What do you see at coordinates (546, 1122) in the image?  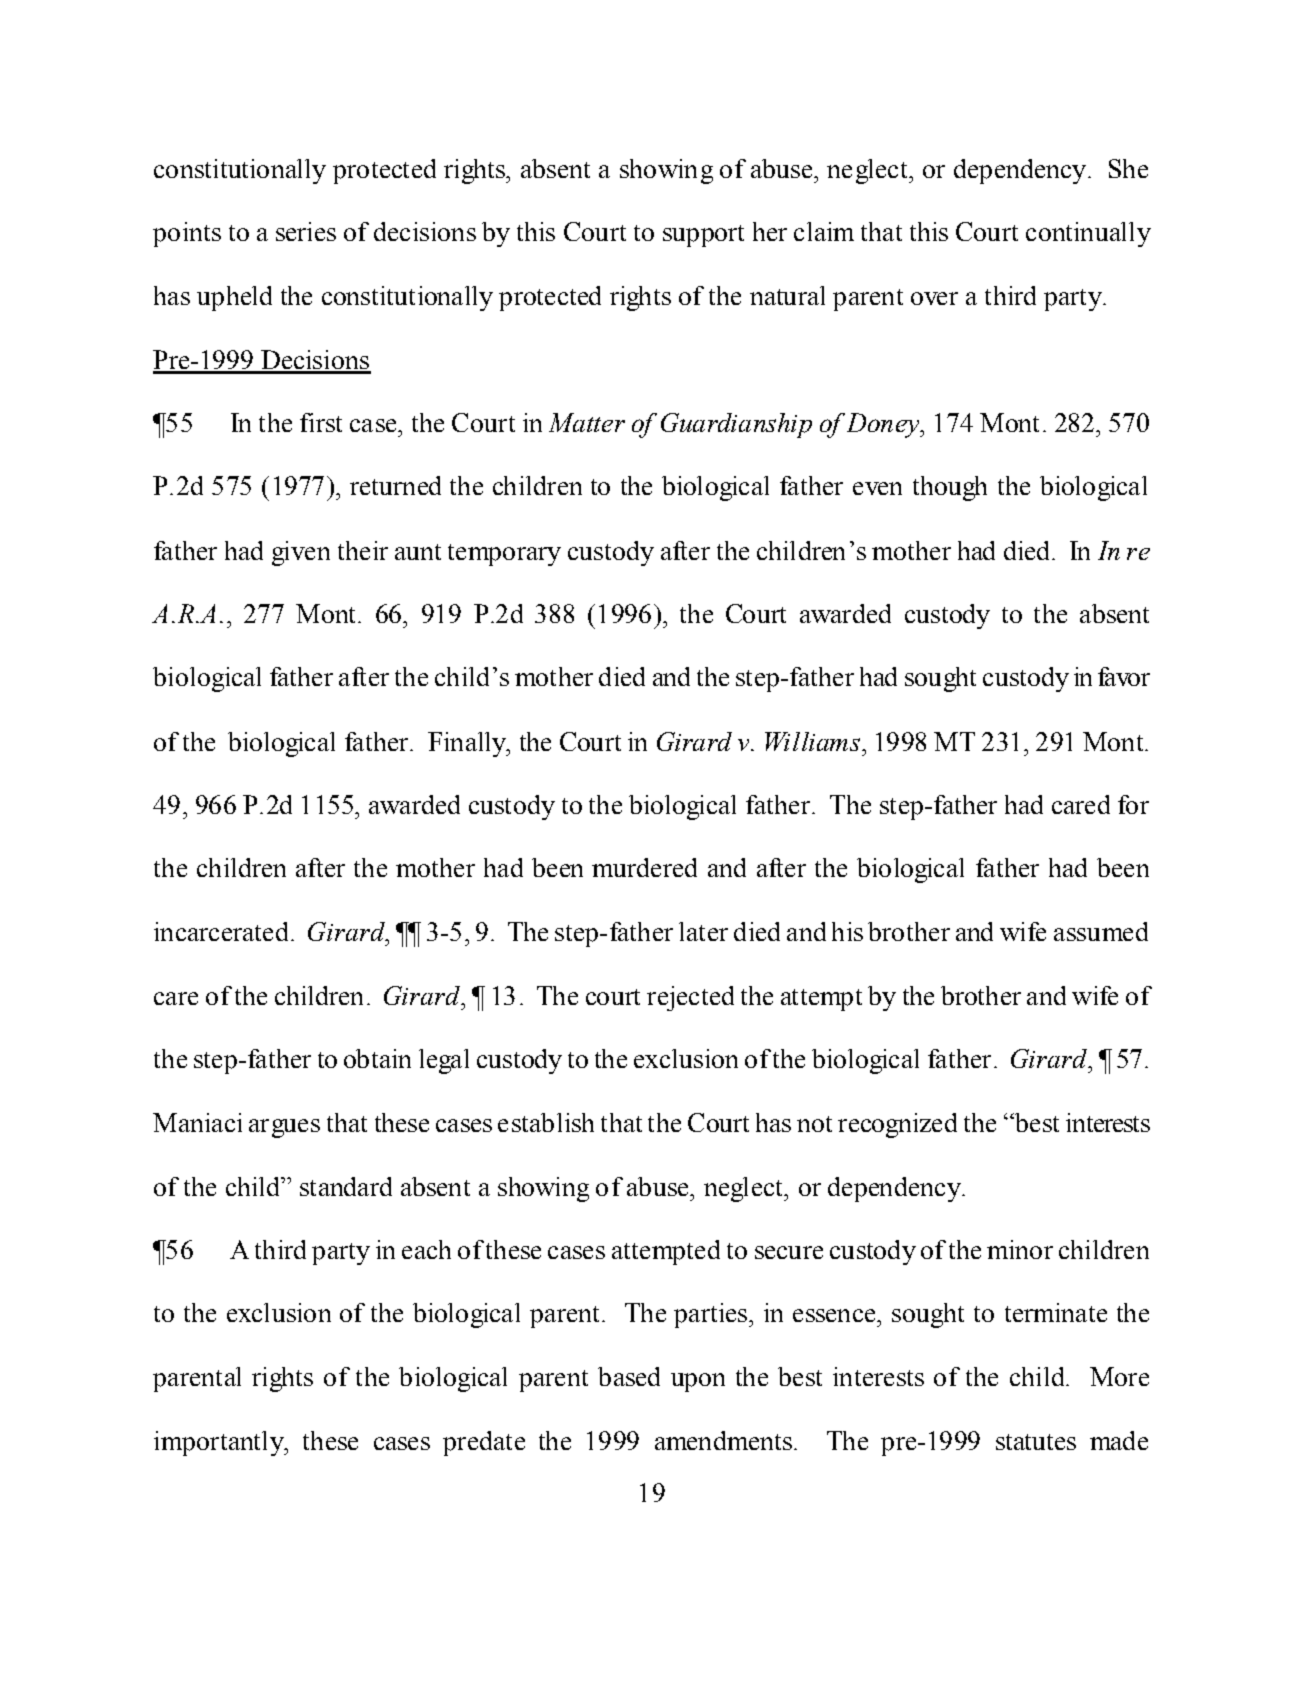 I see `establish` at bounding box center [546, 1122].
